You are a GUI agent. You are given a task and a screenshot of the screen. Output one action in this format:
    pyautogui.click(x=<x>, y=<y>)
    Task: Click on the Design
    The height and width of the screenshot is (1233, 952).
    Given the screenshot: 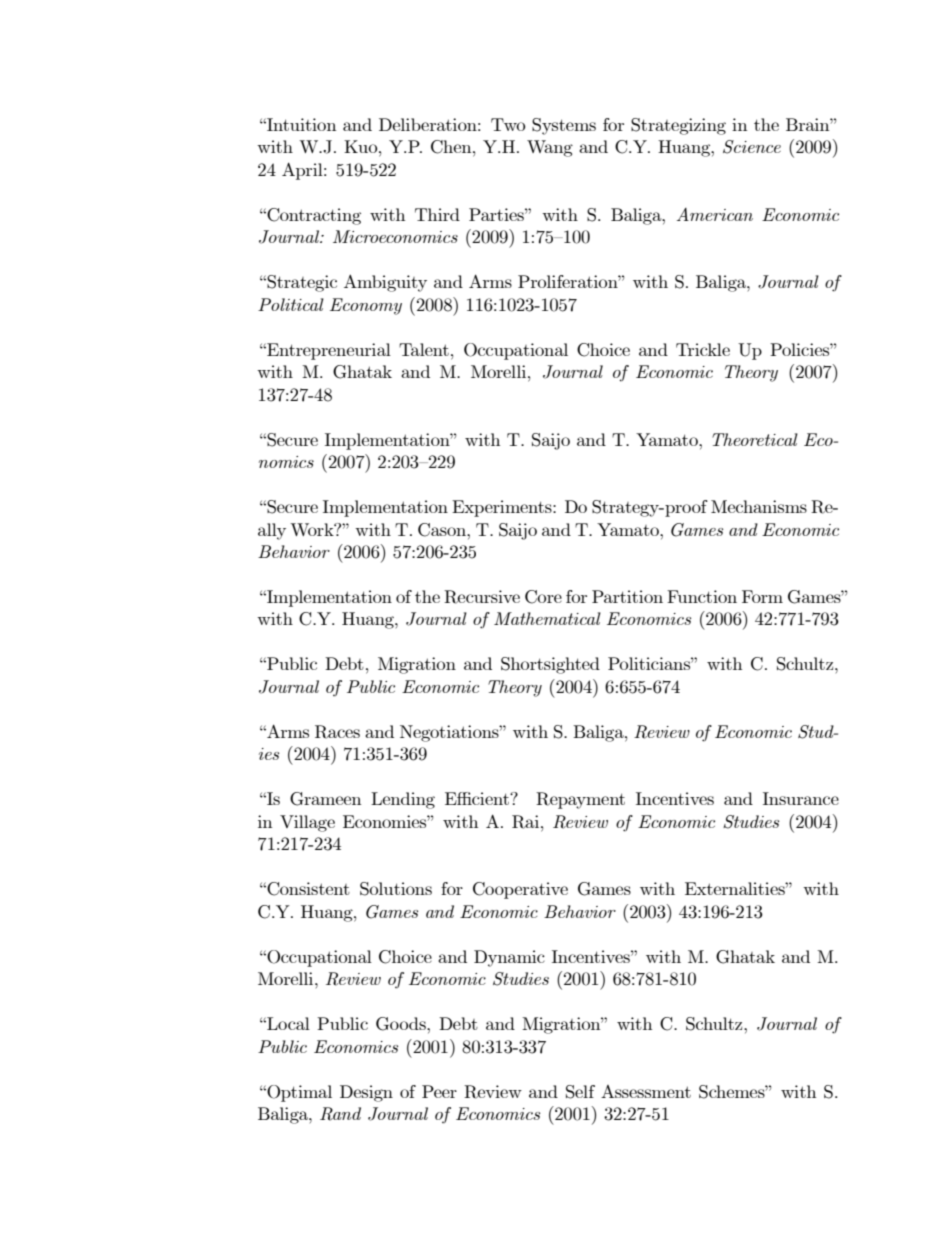 What is the action you would take?
    pyautogui.click(x=366, y=1093)
